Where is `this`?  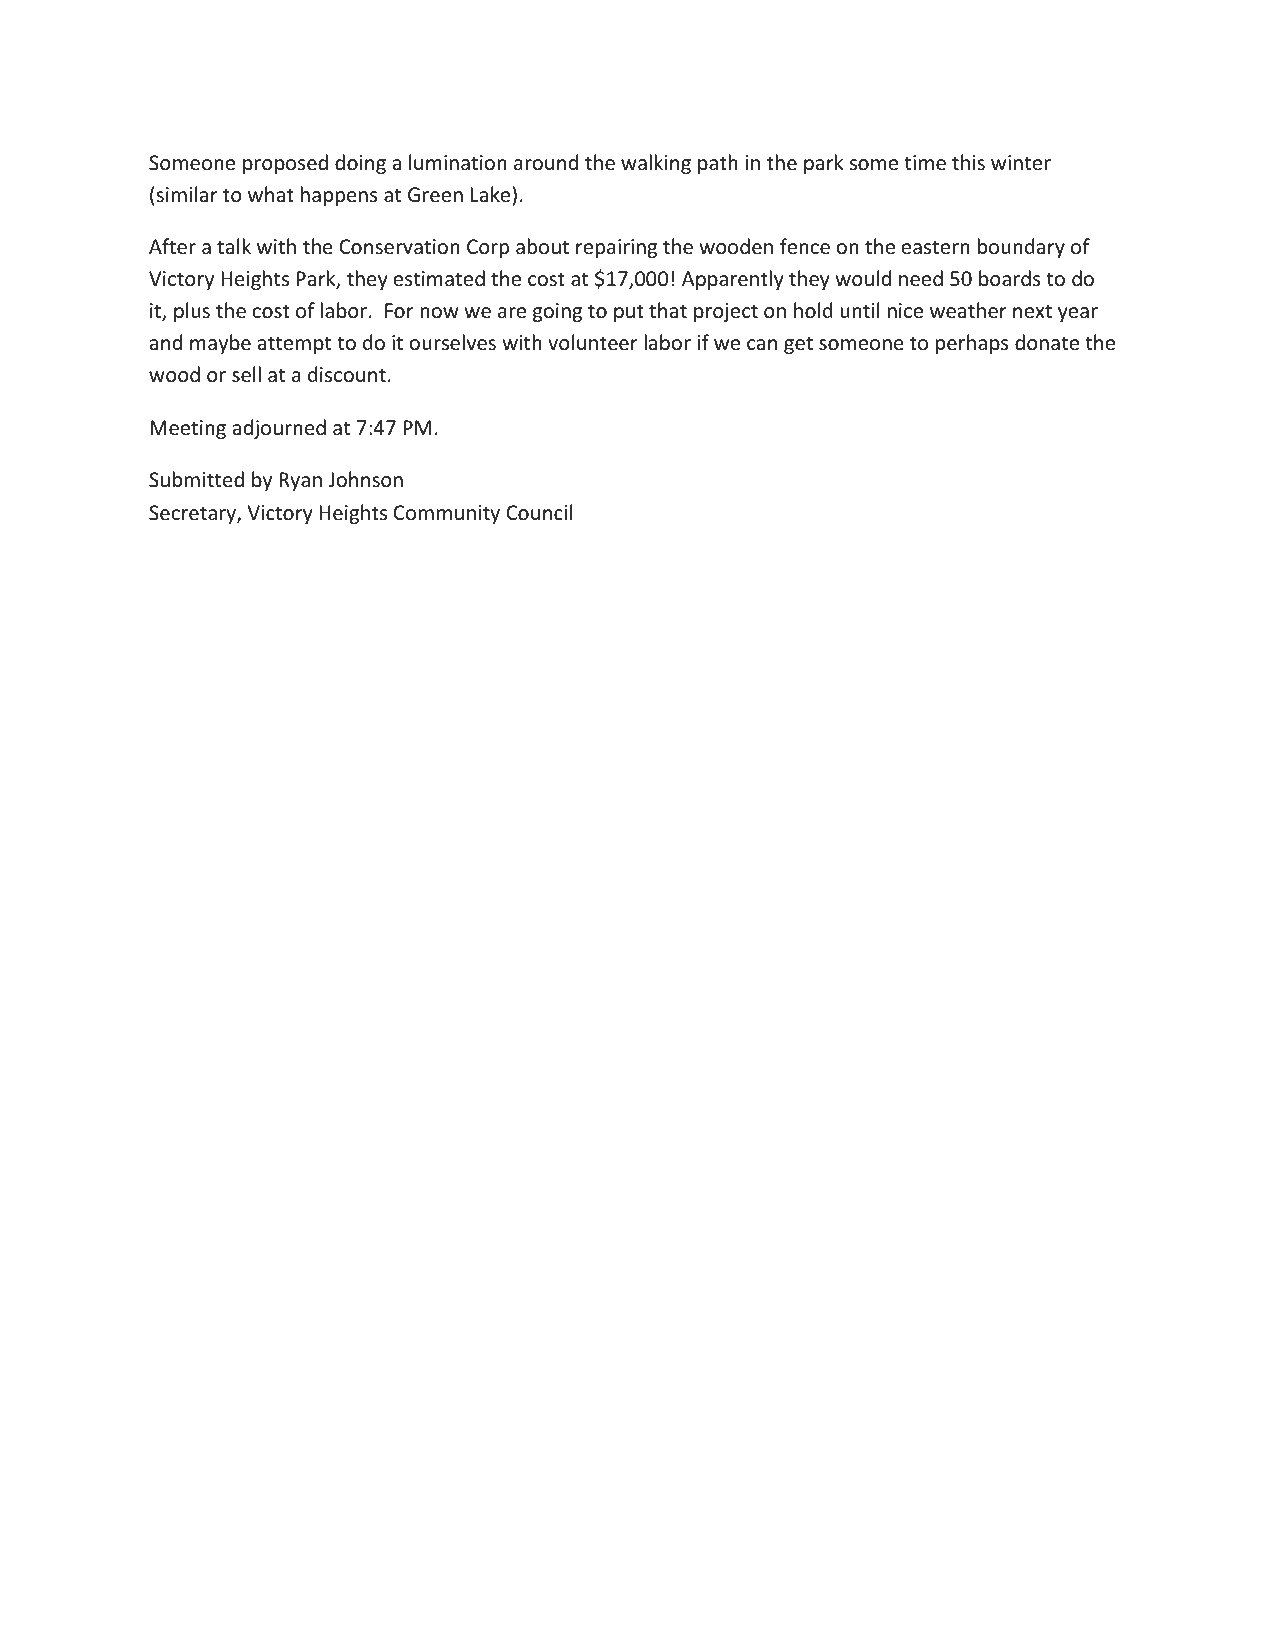
this is located at coordinates (968, 162).
